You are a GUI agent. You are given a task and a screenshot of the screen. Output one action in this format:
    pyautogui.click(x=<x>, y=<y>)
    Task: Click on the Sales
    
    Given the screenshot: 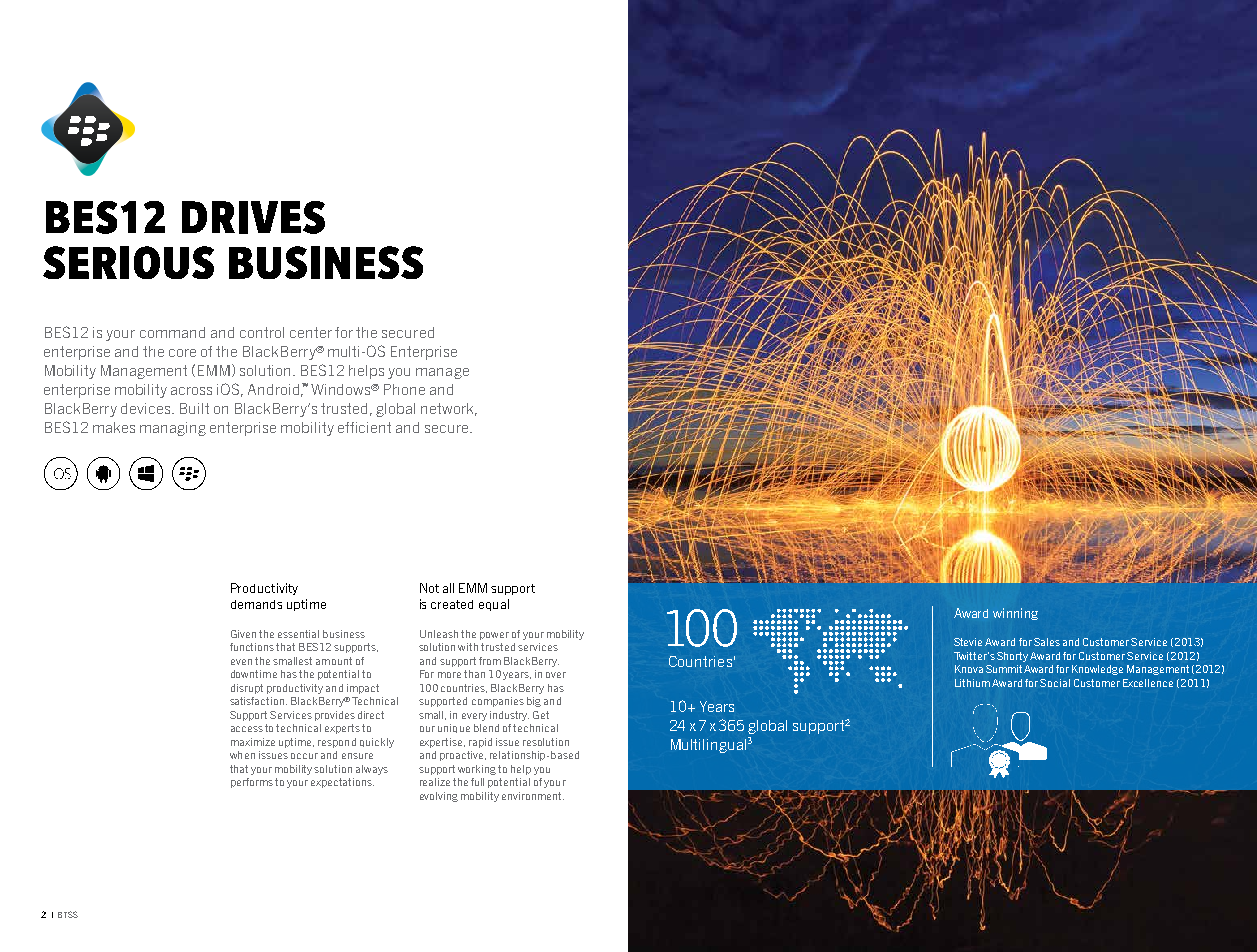 What is the action you would take?
    pyautogui.click(x=1047, y=642)
